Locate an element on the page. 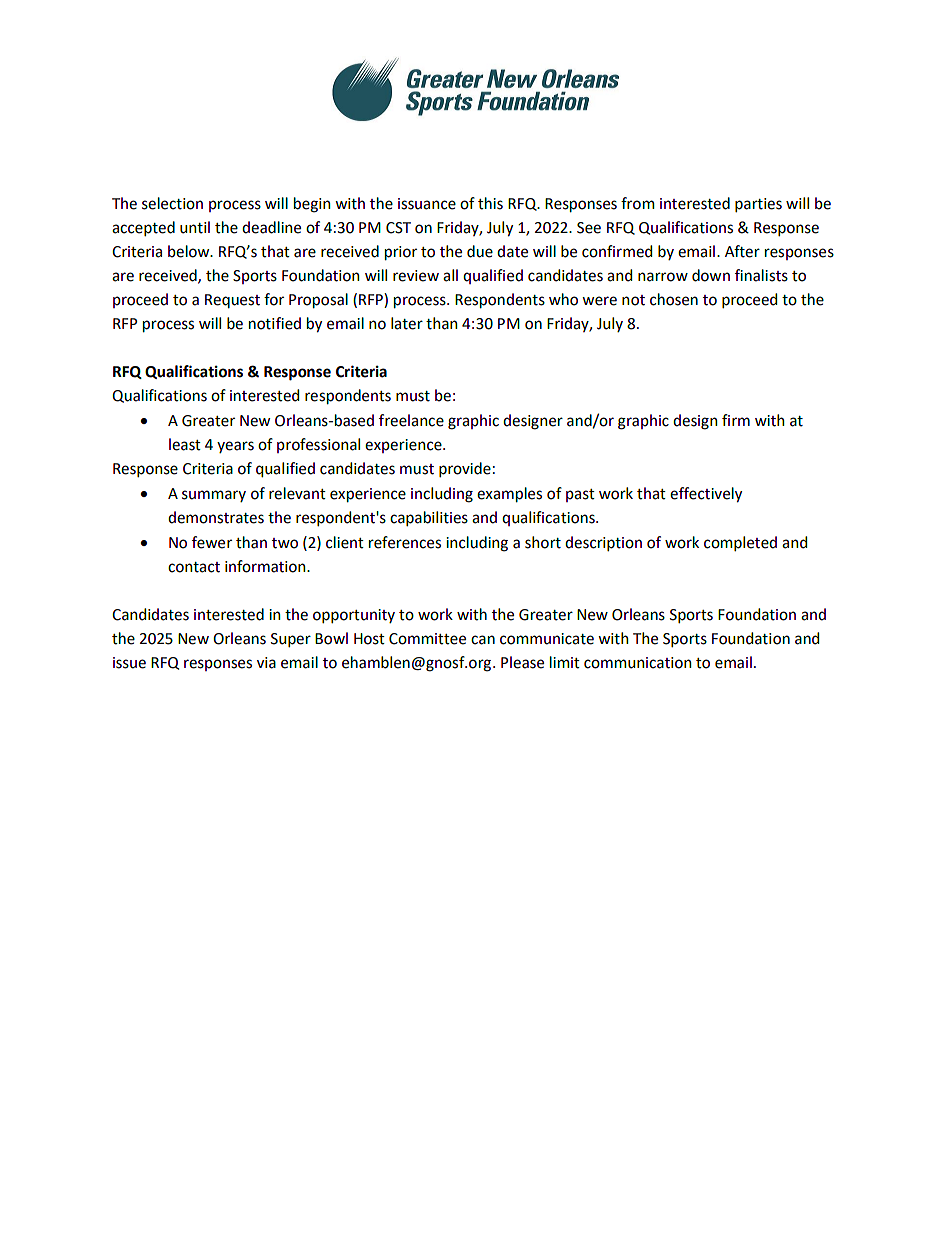 The height and width of the image is (1233, 952). chosen is located at coordinates (674, 299).
